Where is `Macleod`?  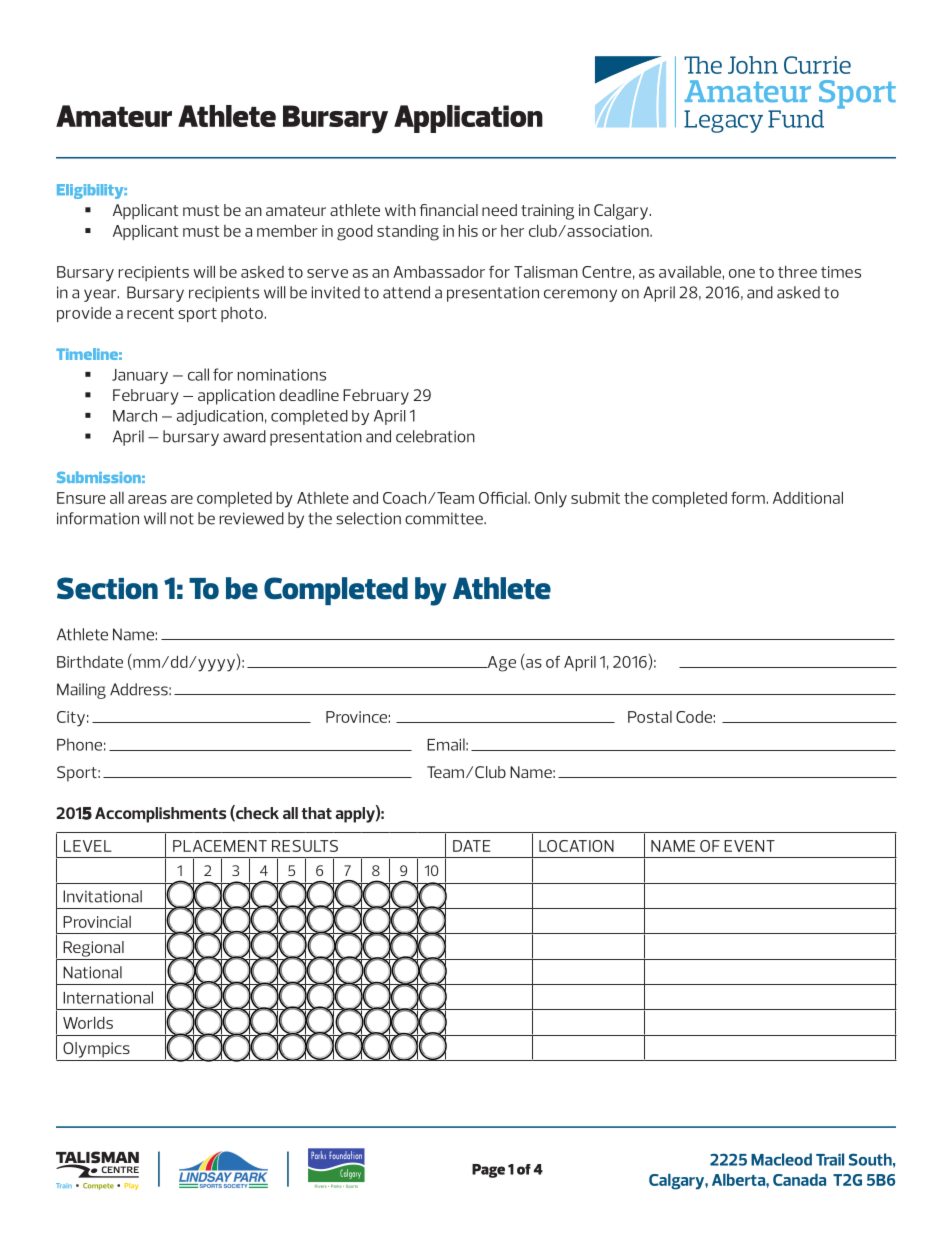 Macleod is located at coordinates (781, 1159).
